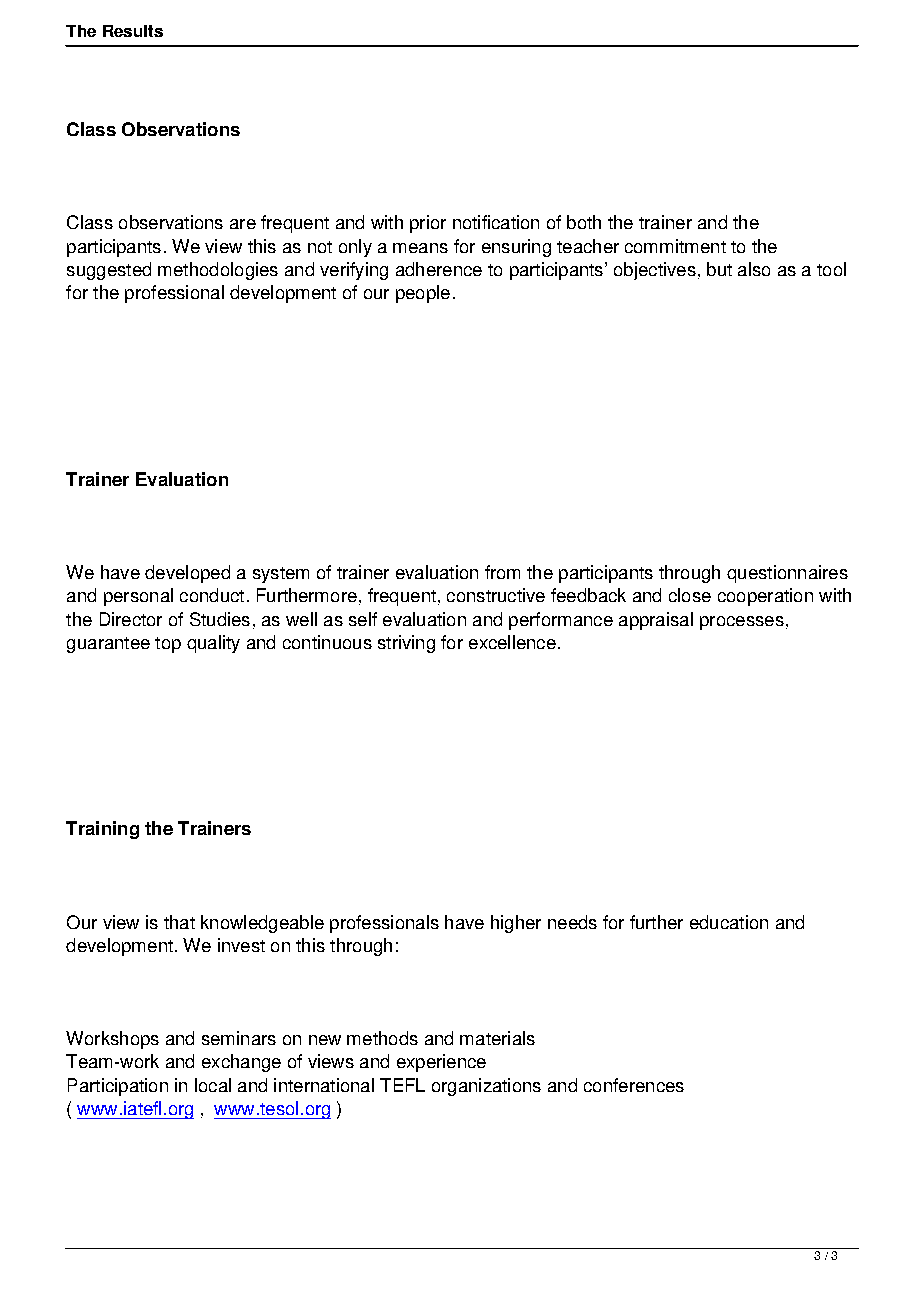  I want to click on education, so click(729, 922).
